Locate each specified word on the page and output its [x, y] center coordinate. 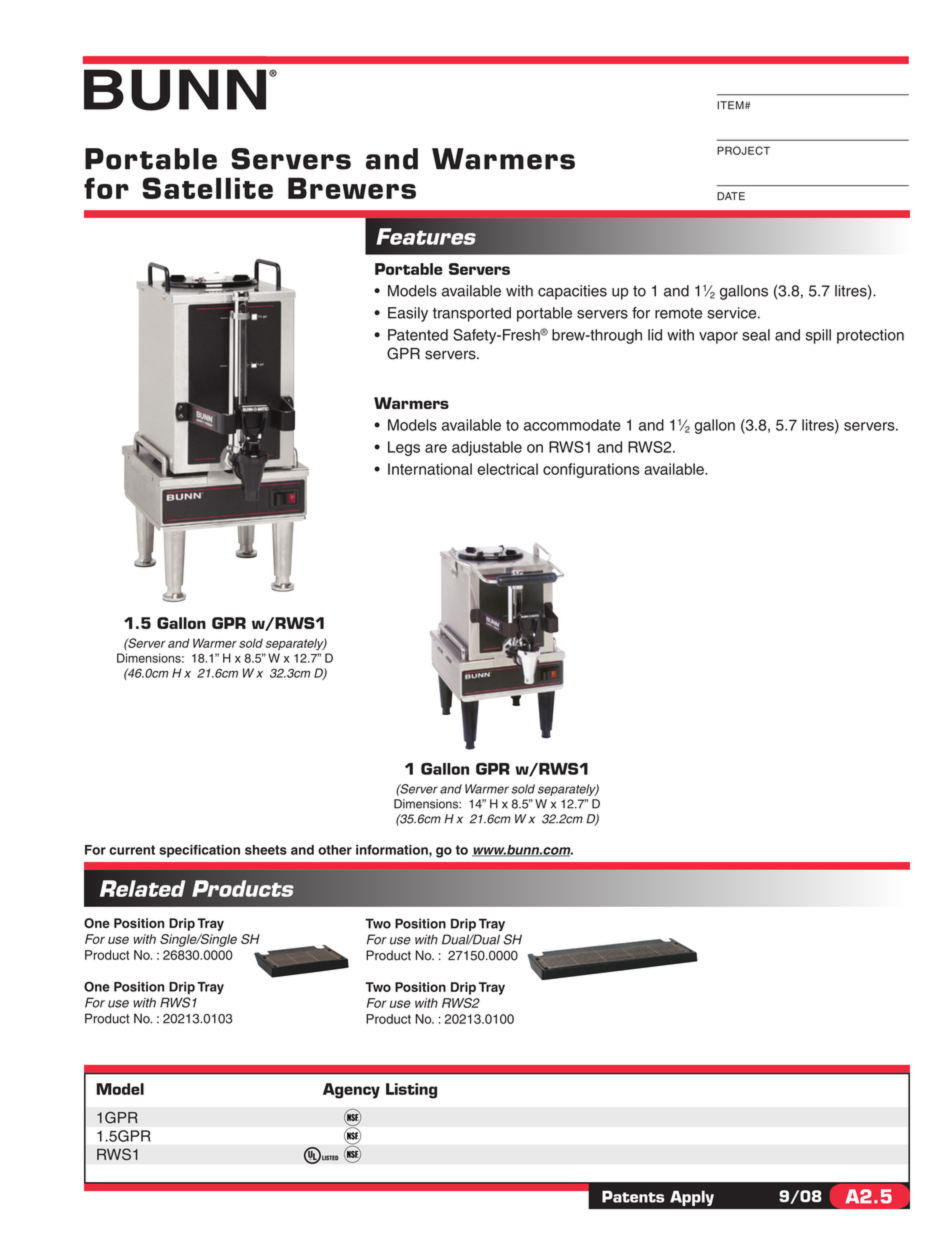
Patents [633, 1196]
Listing [411, 1091]
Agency [351, 1091]
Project [743, 150]
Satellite [208, 188]
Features [426, 236]
